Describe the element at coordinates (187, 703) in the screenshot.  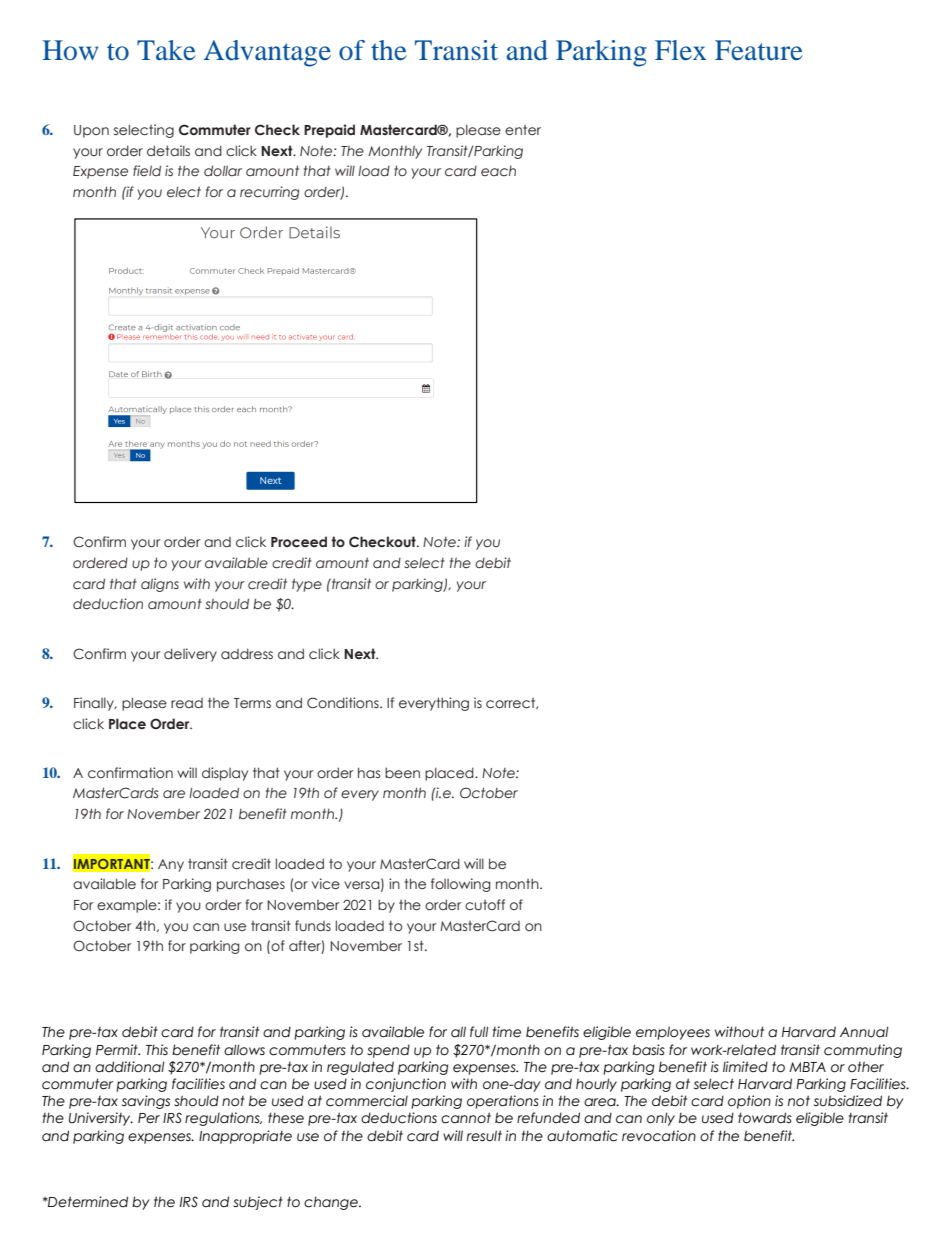
I see `read` at that location.
